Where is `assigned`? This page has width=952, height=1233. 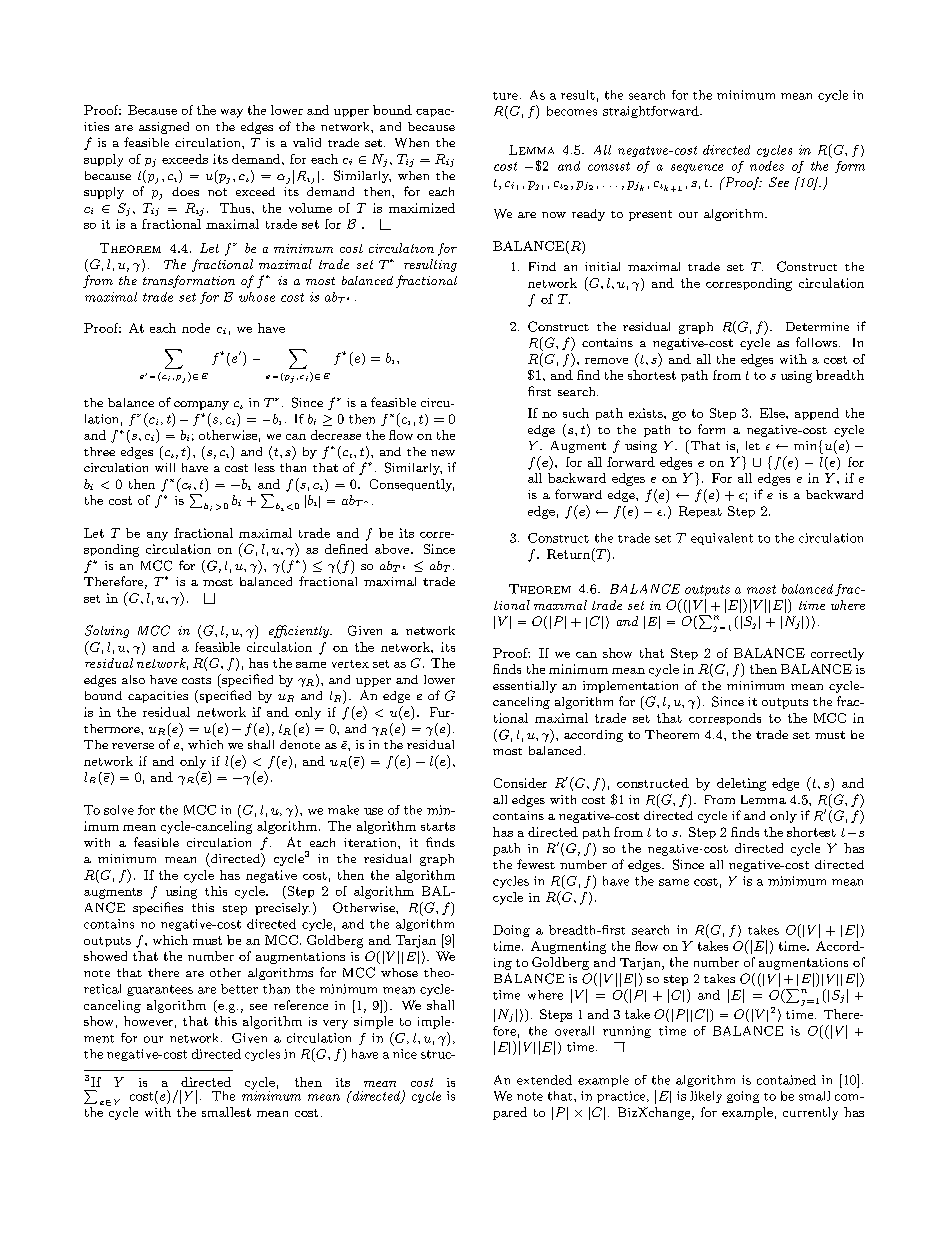 assigned is located at coordinates (164, 128).
